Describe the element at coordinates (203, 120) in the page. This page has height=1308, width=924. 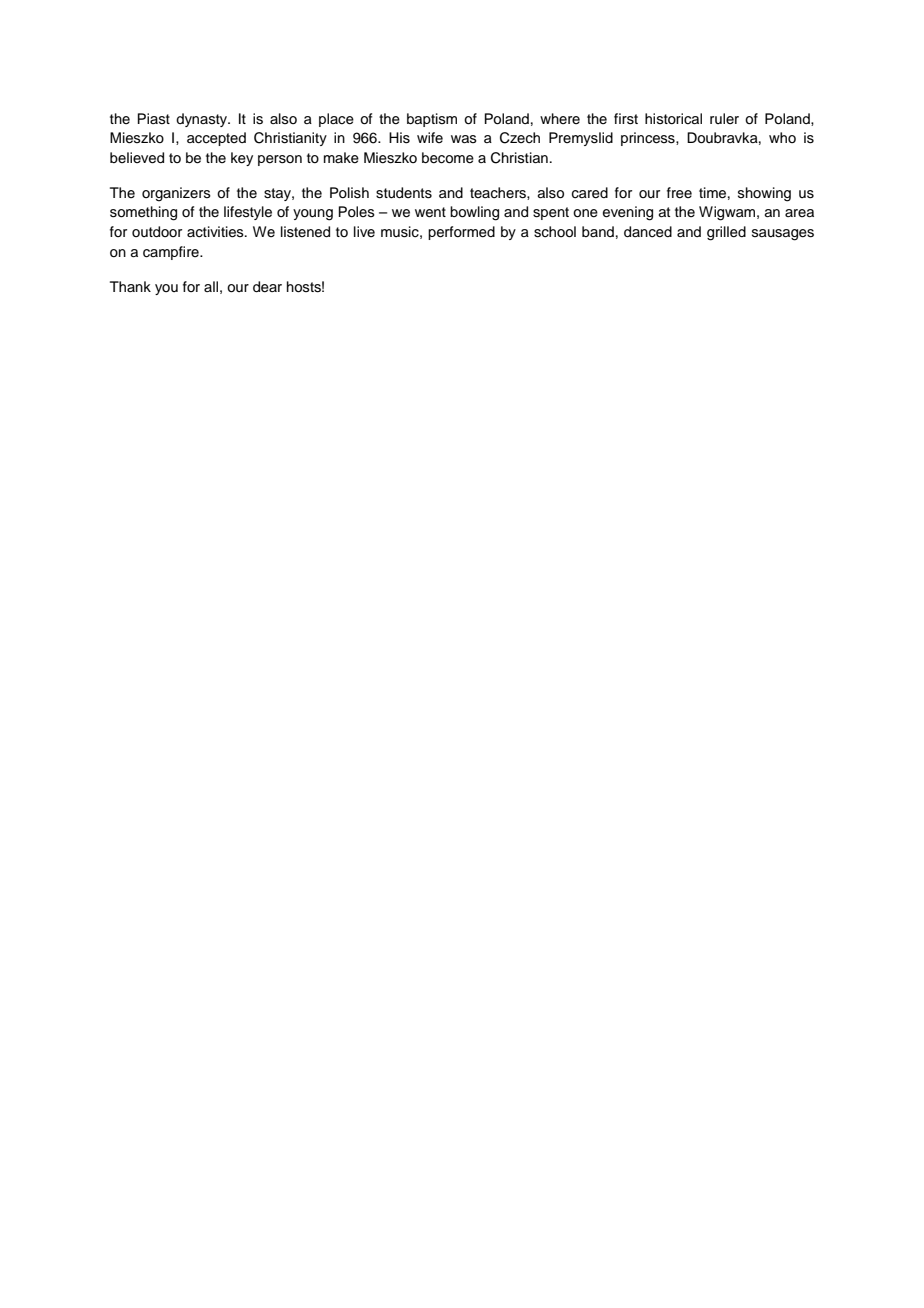
I see `dynasty` at that location.
